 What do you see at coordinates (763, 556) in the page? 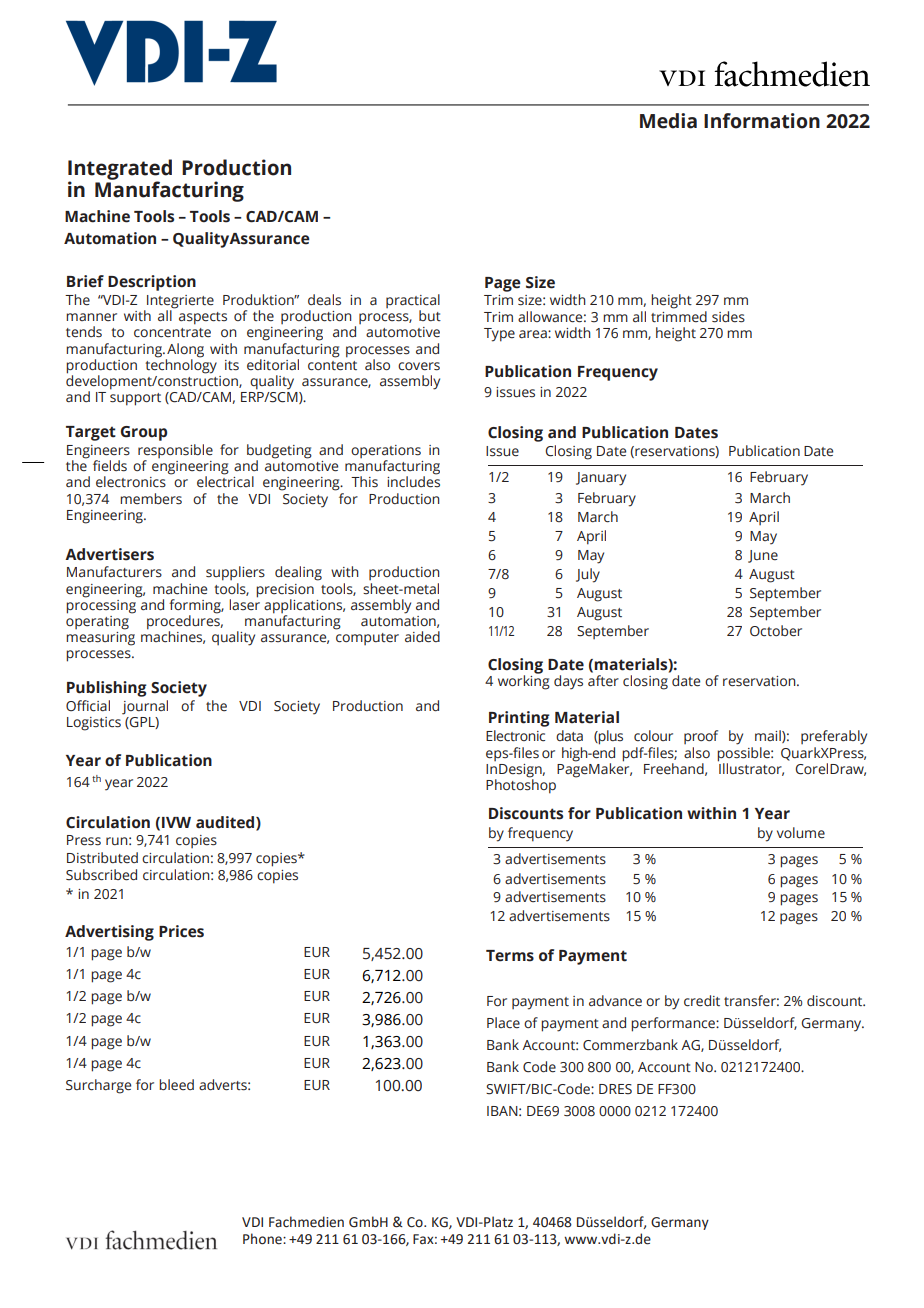
I see `June` at bounding box center [763, 556].
